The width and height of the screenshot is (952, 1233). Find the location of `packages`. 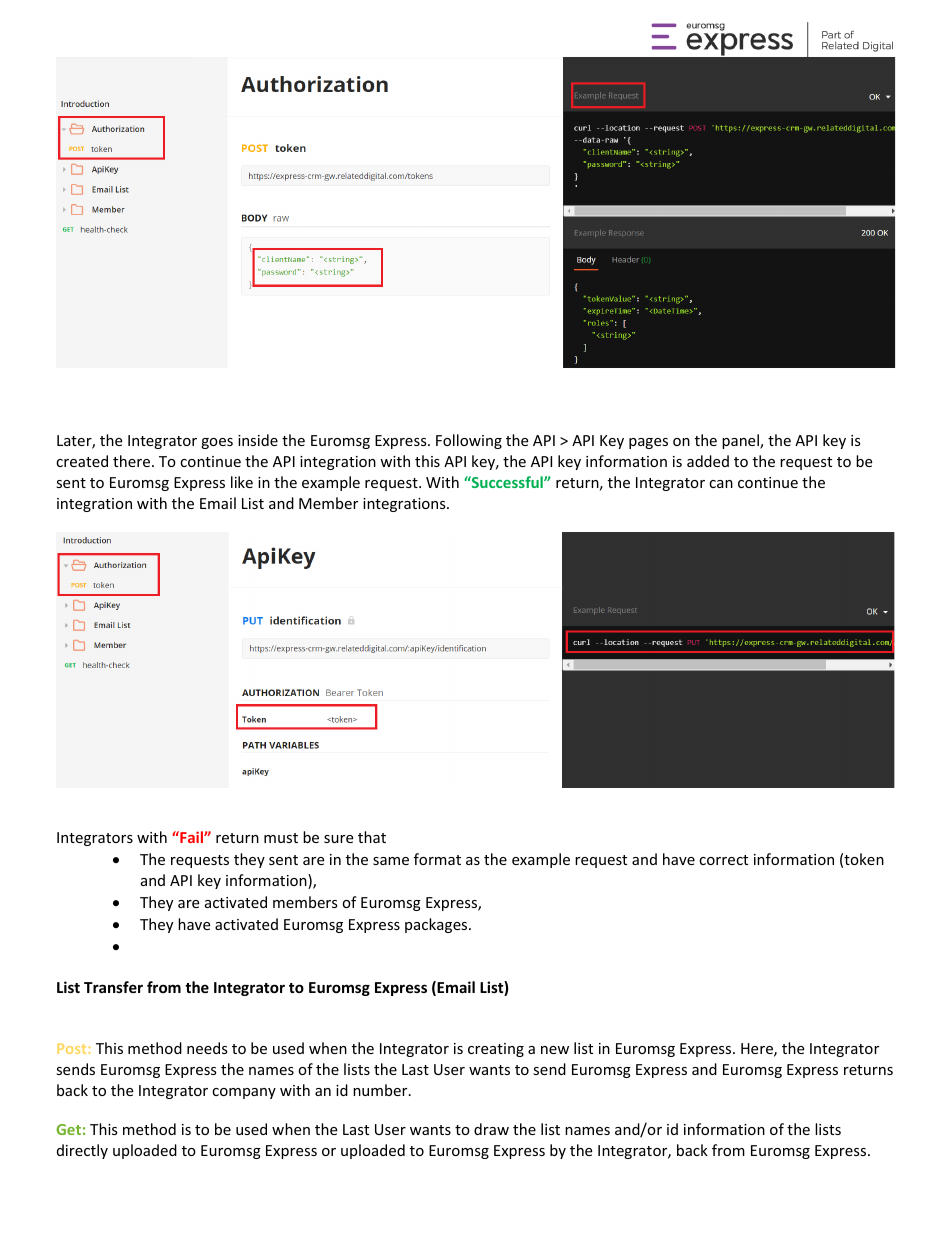

packages is located at coordinates (437, 925).
